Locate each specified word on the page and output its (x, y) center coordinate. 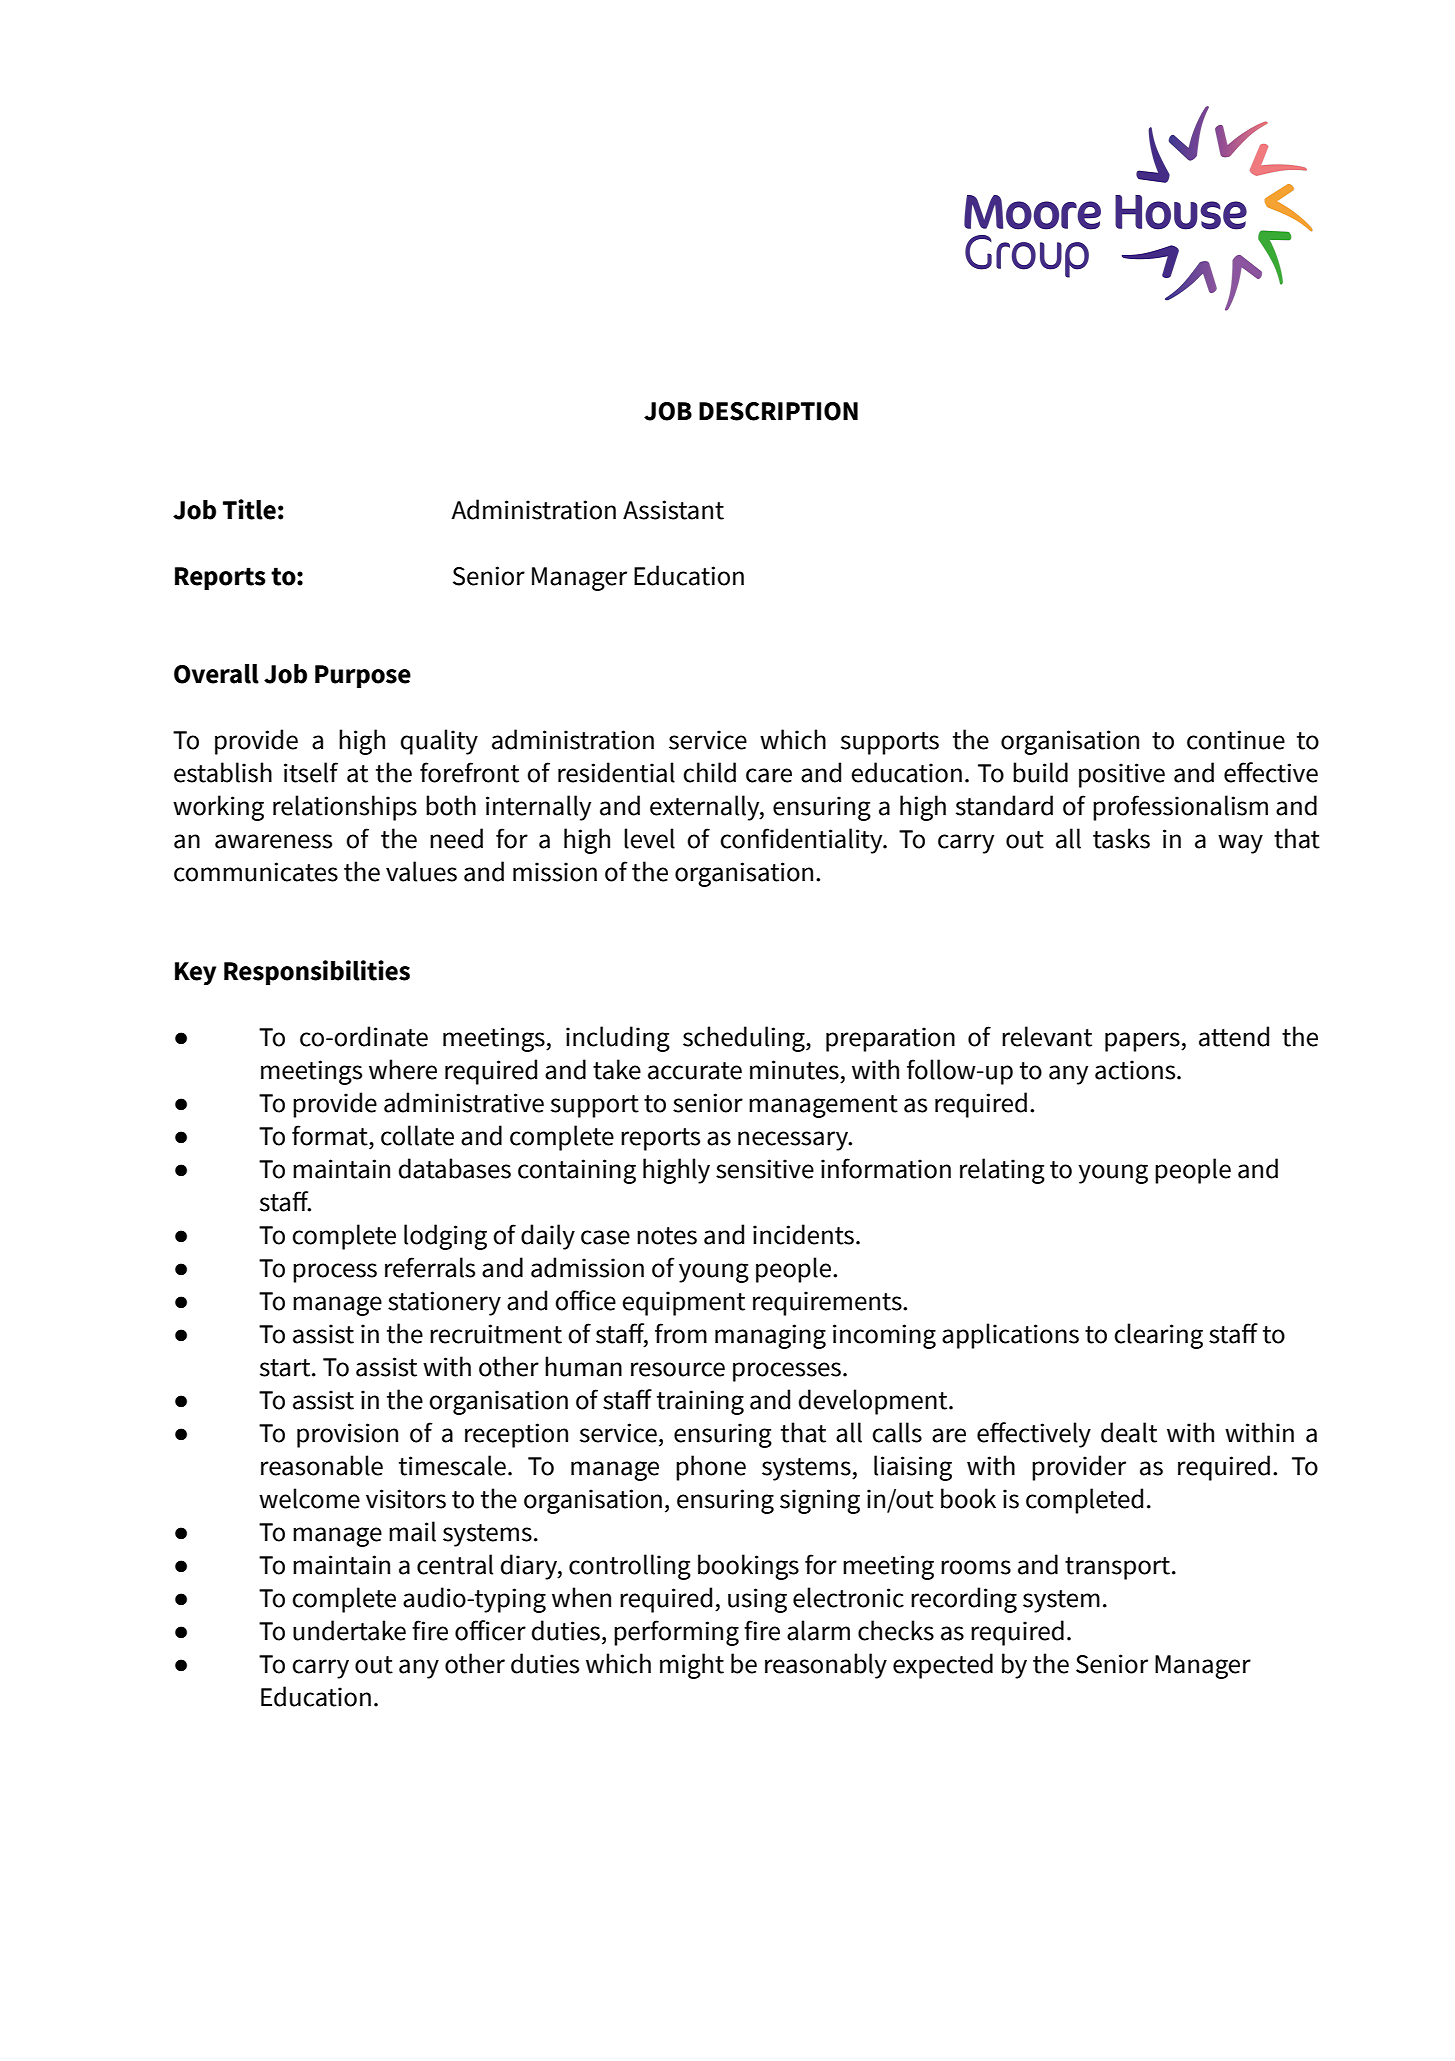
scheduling (745, 1039)
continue (1236, 740)
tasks (1121, 838)
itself (311, 772)
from (681, 1333)
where (403, 1069)
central (455, 1564)
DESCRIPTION (778, 411)
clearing (1158, 1336)
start (286, 1368)
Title (249, 509)
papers (1143, 1042)
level (649, 838)
